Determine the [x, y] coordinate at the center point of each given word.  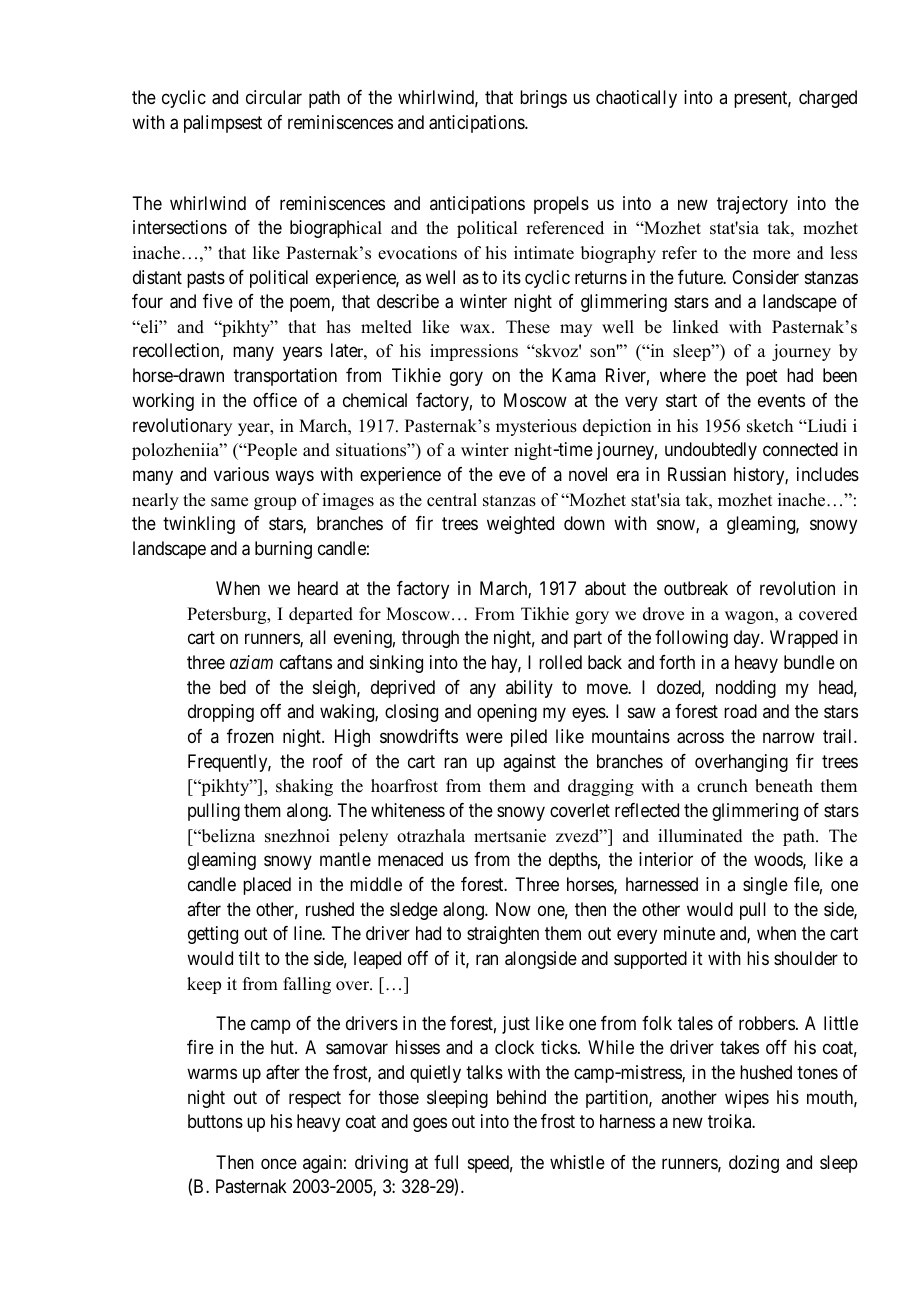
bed [233, 687]
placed [267, 886]
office [275, 400]
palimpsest [223, 124]
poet [762, 378]
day [748, 639]
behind [521, 1097]
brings [543, 99]
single [765, 886]
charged [828, 99]
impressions [474, 352]
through [430, 639]
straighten [503, 935]
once [279, 1163]
